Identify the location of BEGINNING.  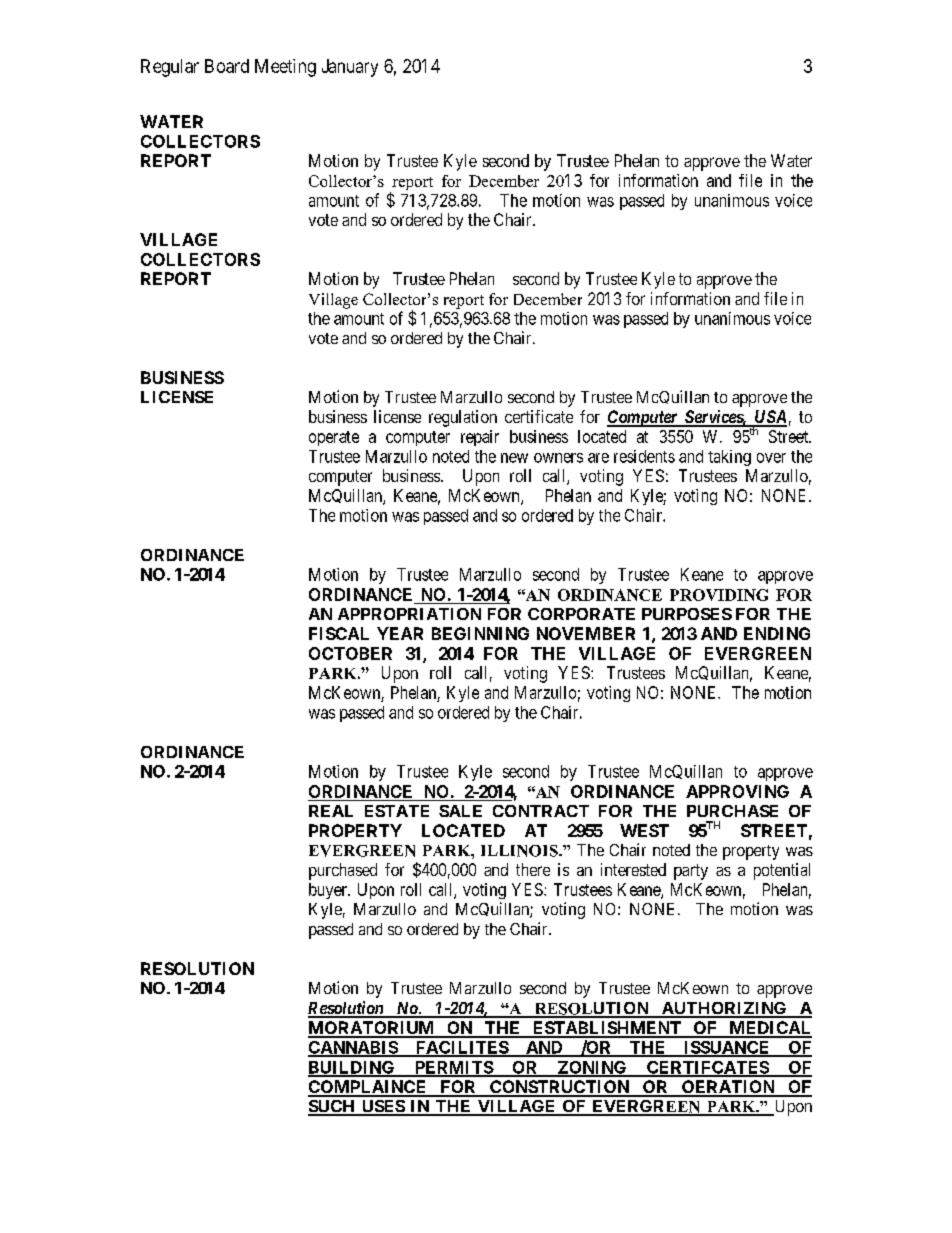
(480, 633).
